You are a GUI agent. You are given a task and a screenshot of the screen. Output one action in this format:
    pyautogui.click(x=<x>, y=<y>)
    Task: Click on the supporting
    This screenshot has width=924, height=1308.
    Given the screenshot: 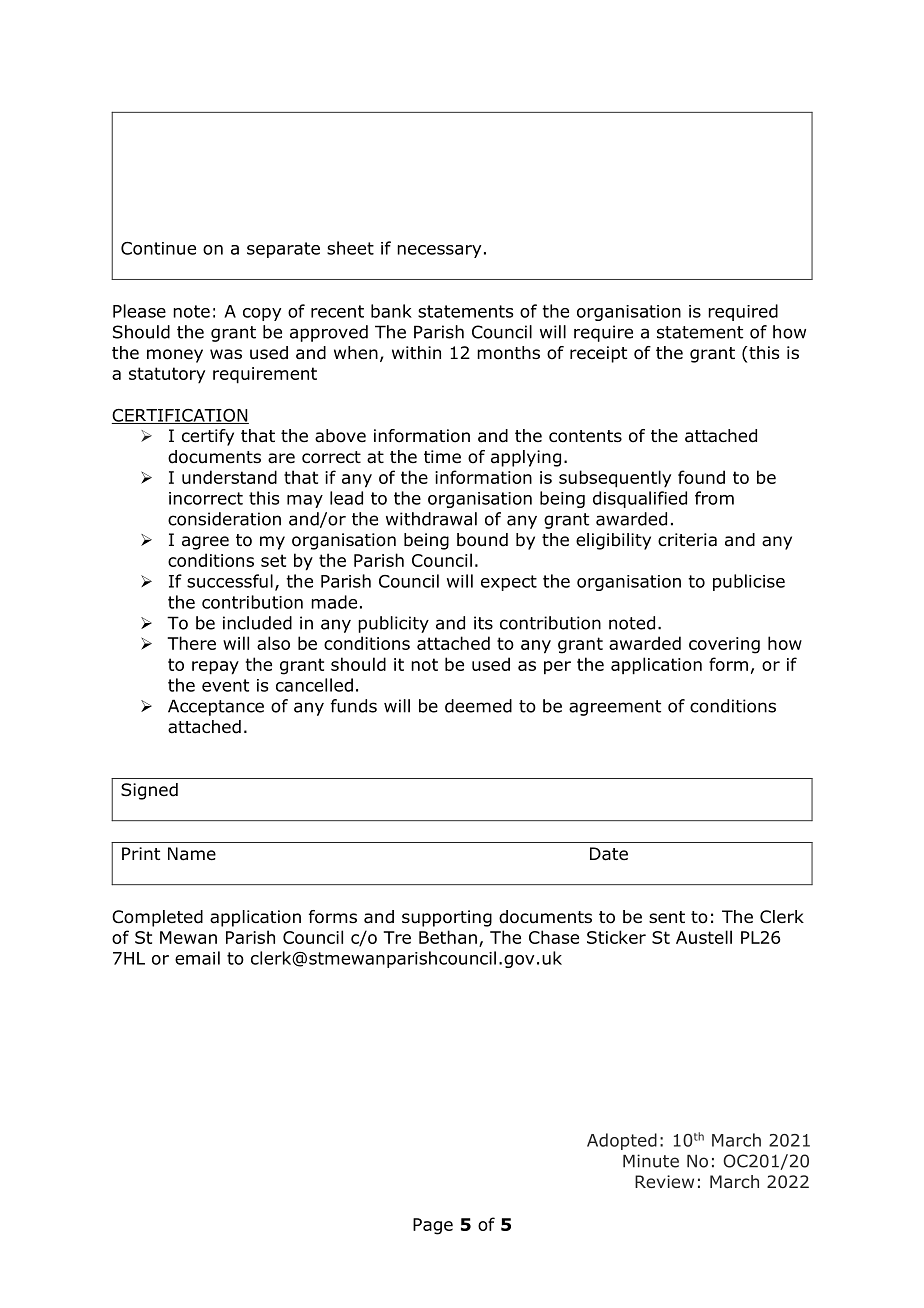 What is the action you would take?
    pyautogui.click(x=447, y=918)
